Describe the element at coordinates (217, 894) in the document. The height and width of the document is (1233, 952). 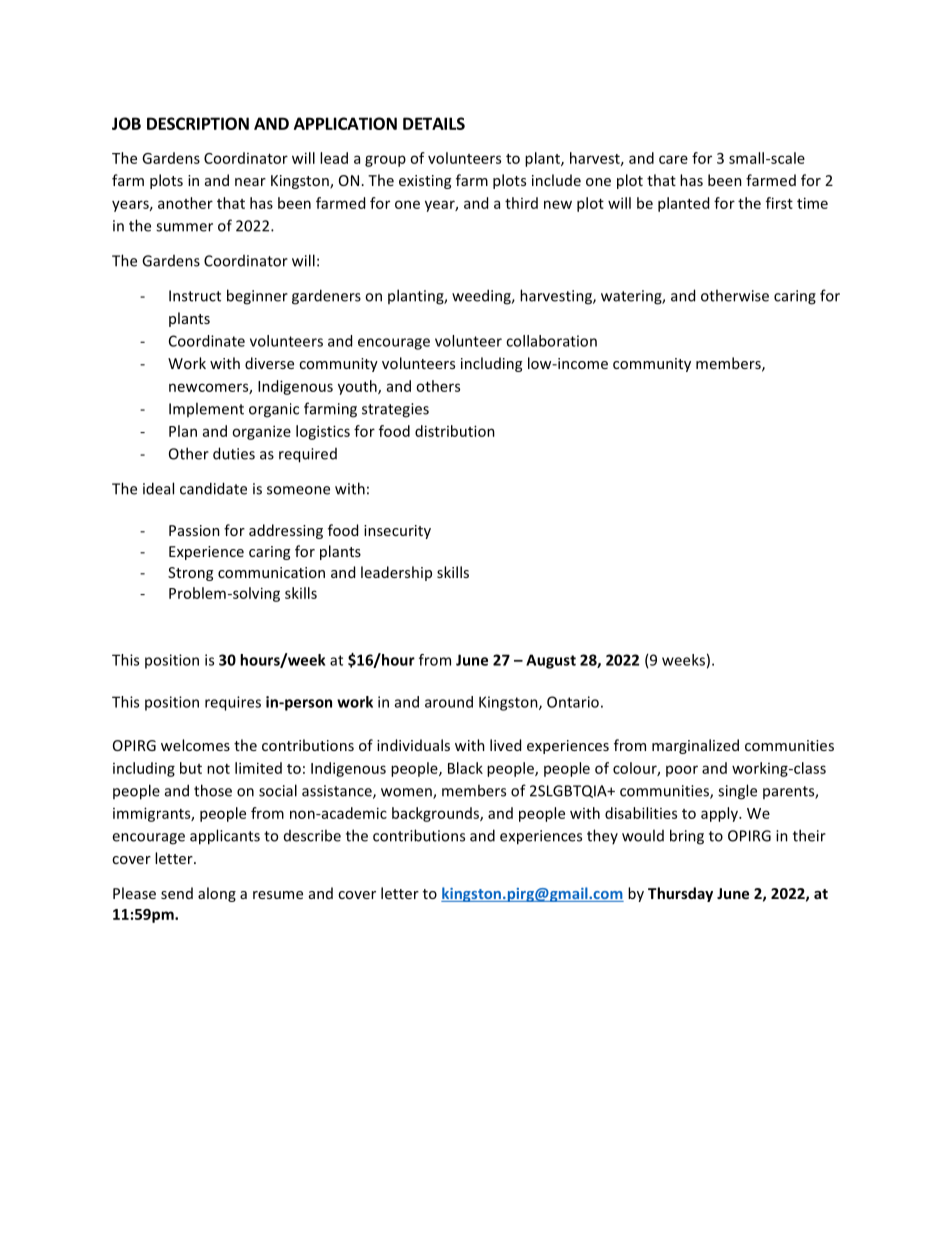
I see `along` at that location.
